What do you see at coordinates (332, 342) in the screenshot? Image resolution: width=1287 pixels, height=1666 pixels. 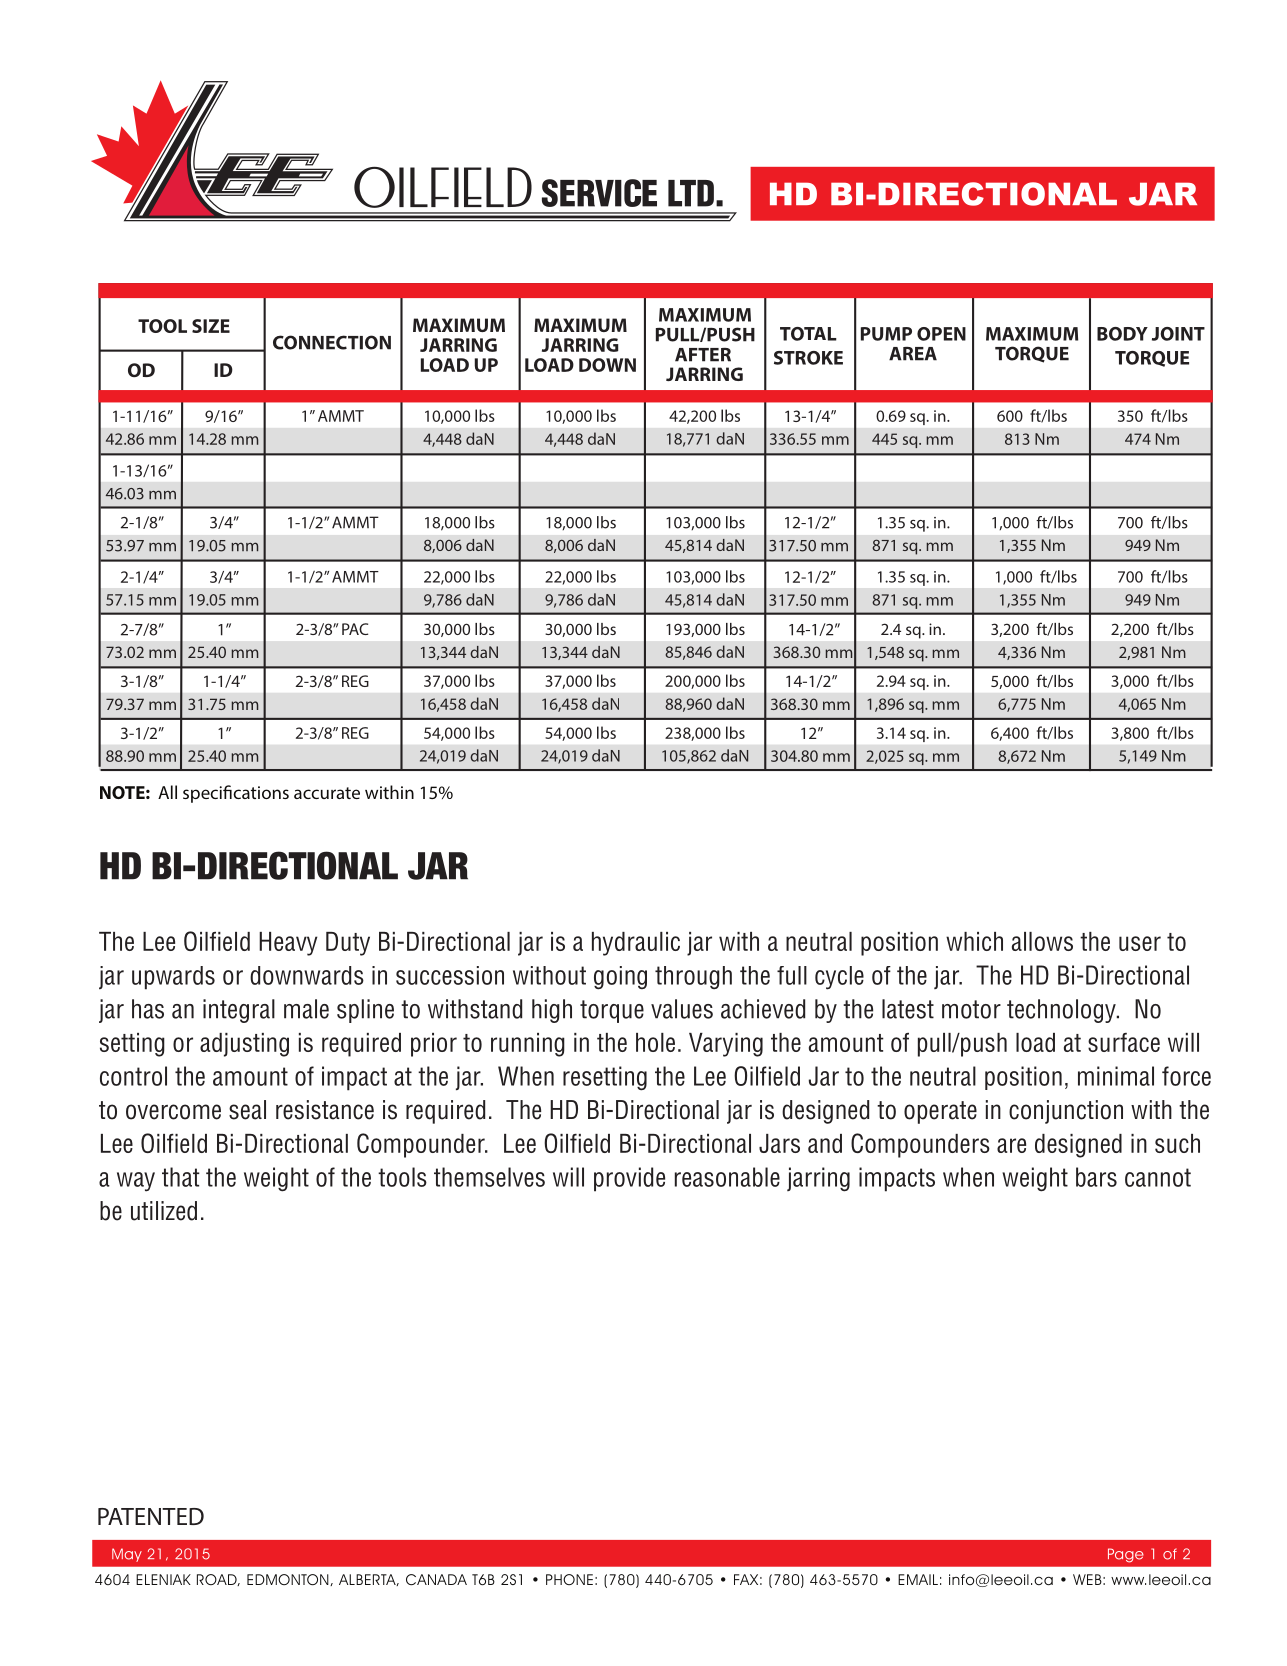 I see `CONNECTION` at bounding box center [332, 342].
